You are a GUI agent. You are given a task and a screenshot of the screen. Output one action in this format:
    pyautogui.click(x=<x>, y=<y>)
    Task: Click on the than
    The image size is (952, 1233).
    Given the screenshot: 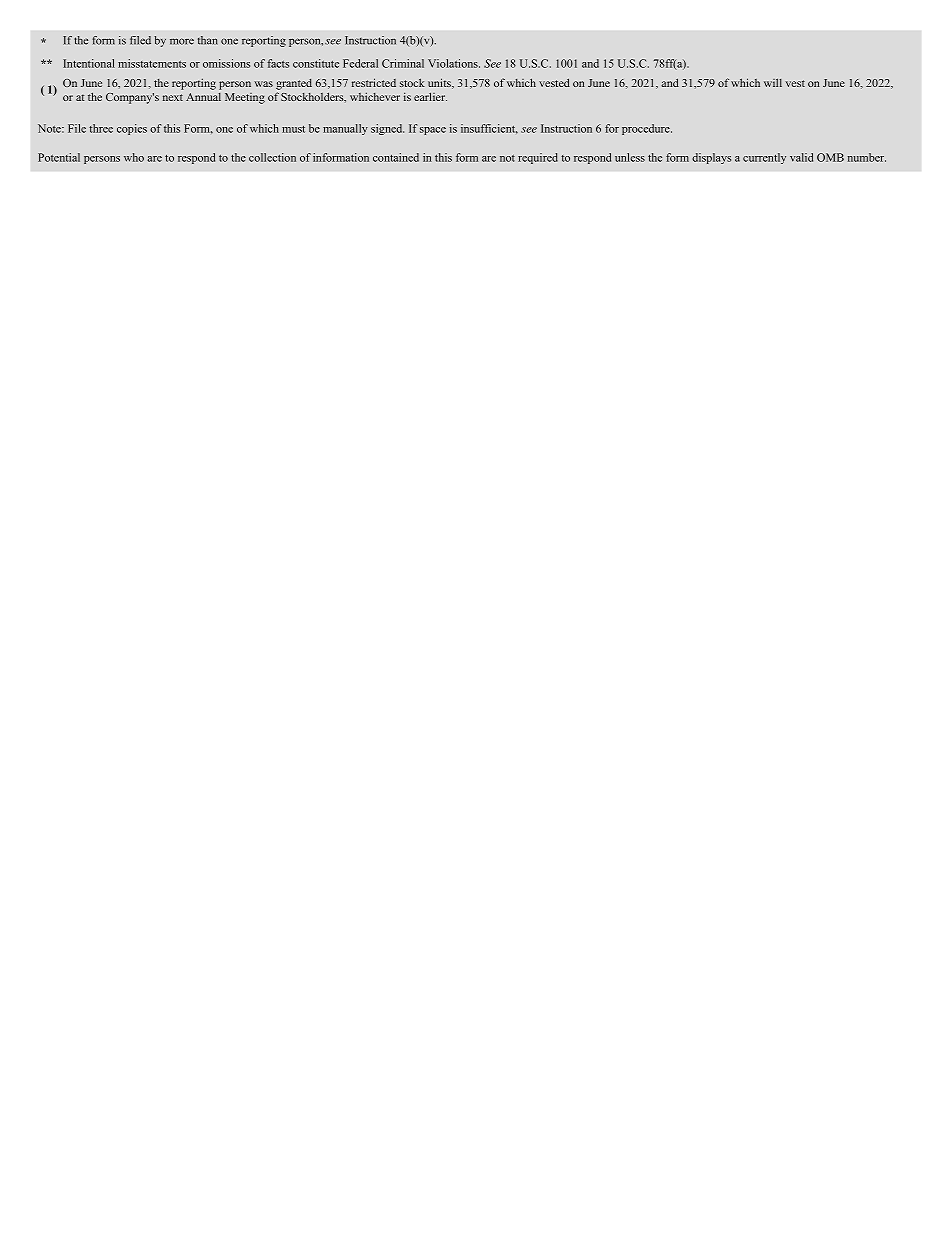 What is the action you would take?
    pyautogui.click(x=208, y=40)
